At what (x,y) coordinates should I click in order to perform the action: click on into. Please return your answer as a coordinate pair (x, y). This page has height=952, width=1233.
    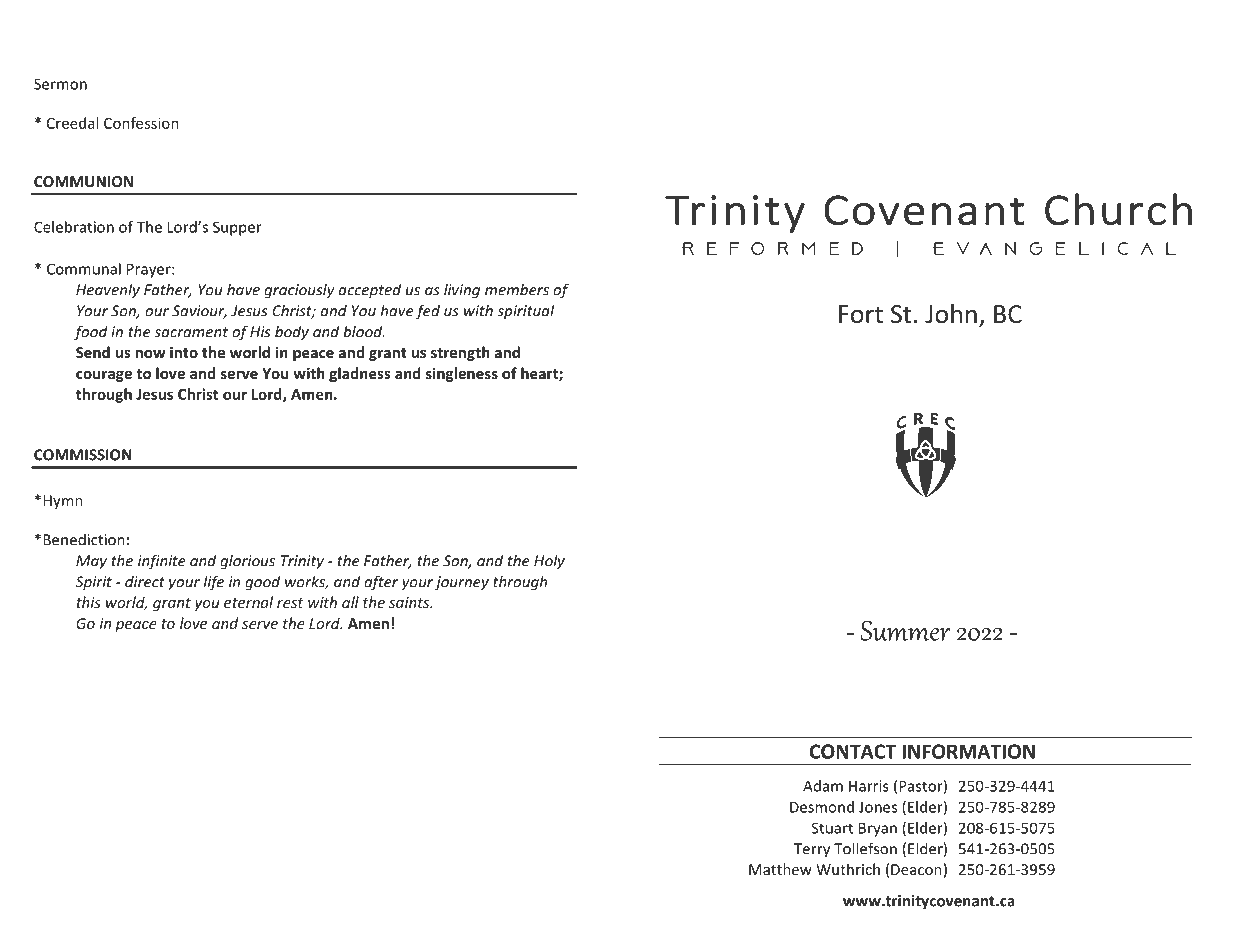
    Looking at the image, I should click on (184, 352).
